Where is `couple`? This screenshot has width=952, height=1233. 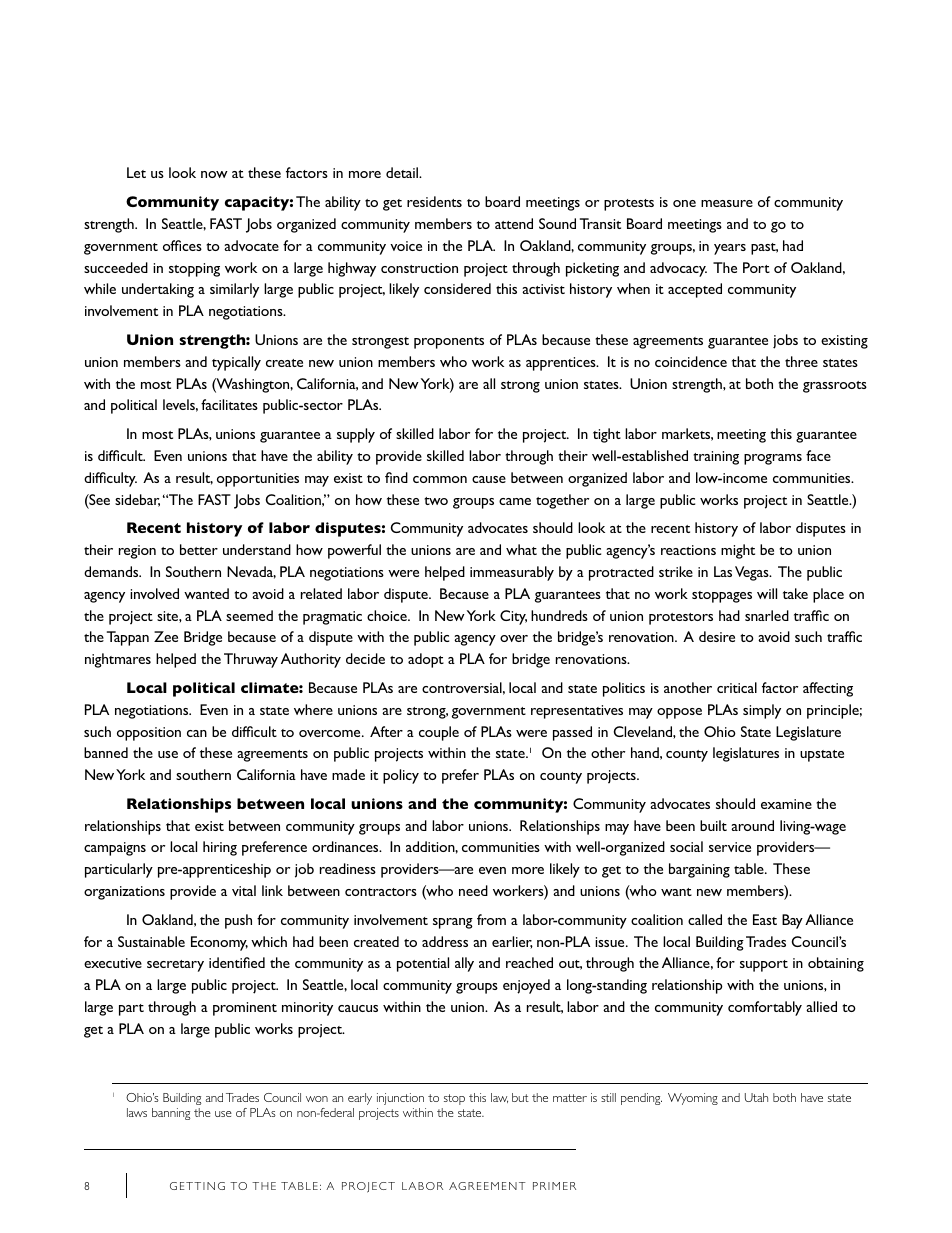 couple is located at coordinates (439, 733).
